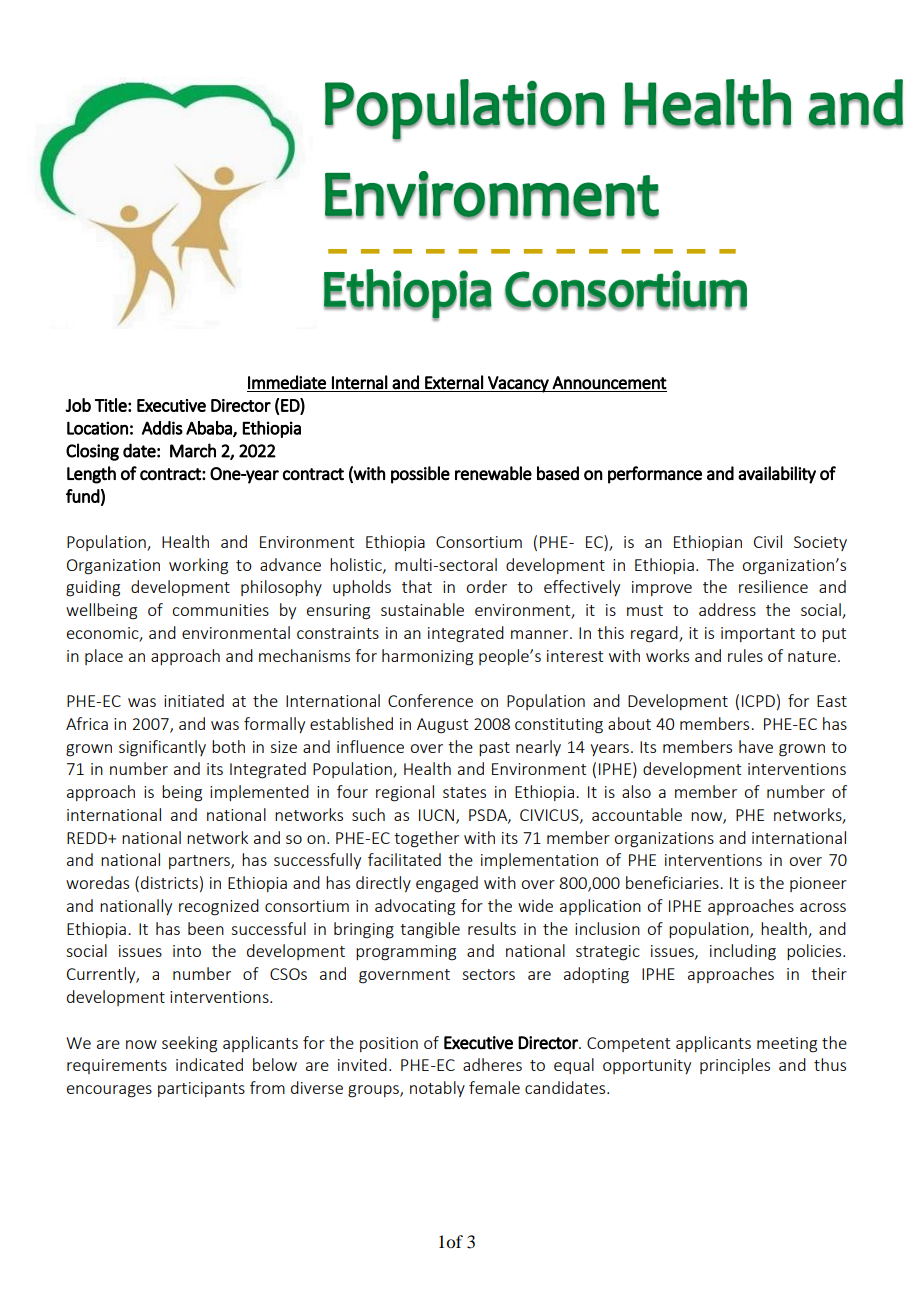 The height and width of the screenshot is (1308, 924). I want to click on indicated, so click(209, 1064).
